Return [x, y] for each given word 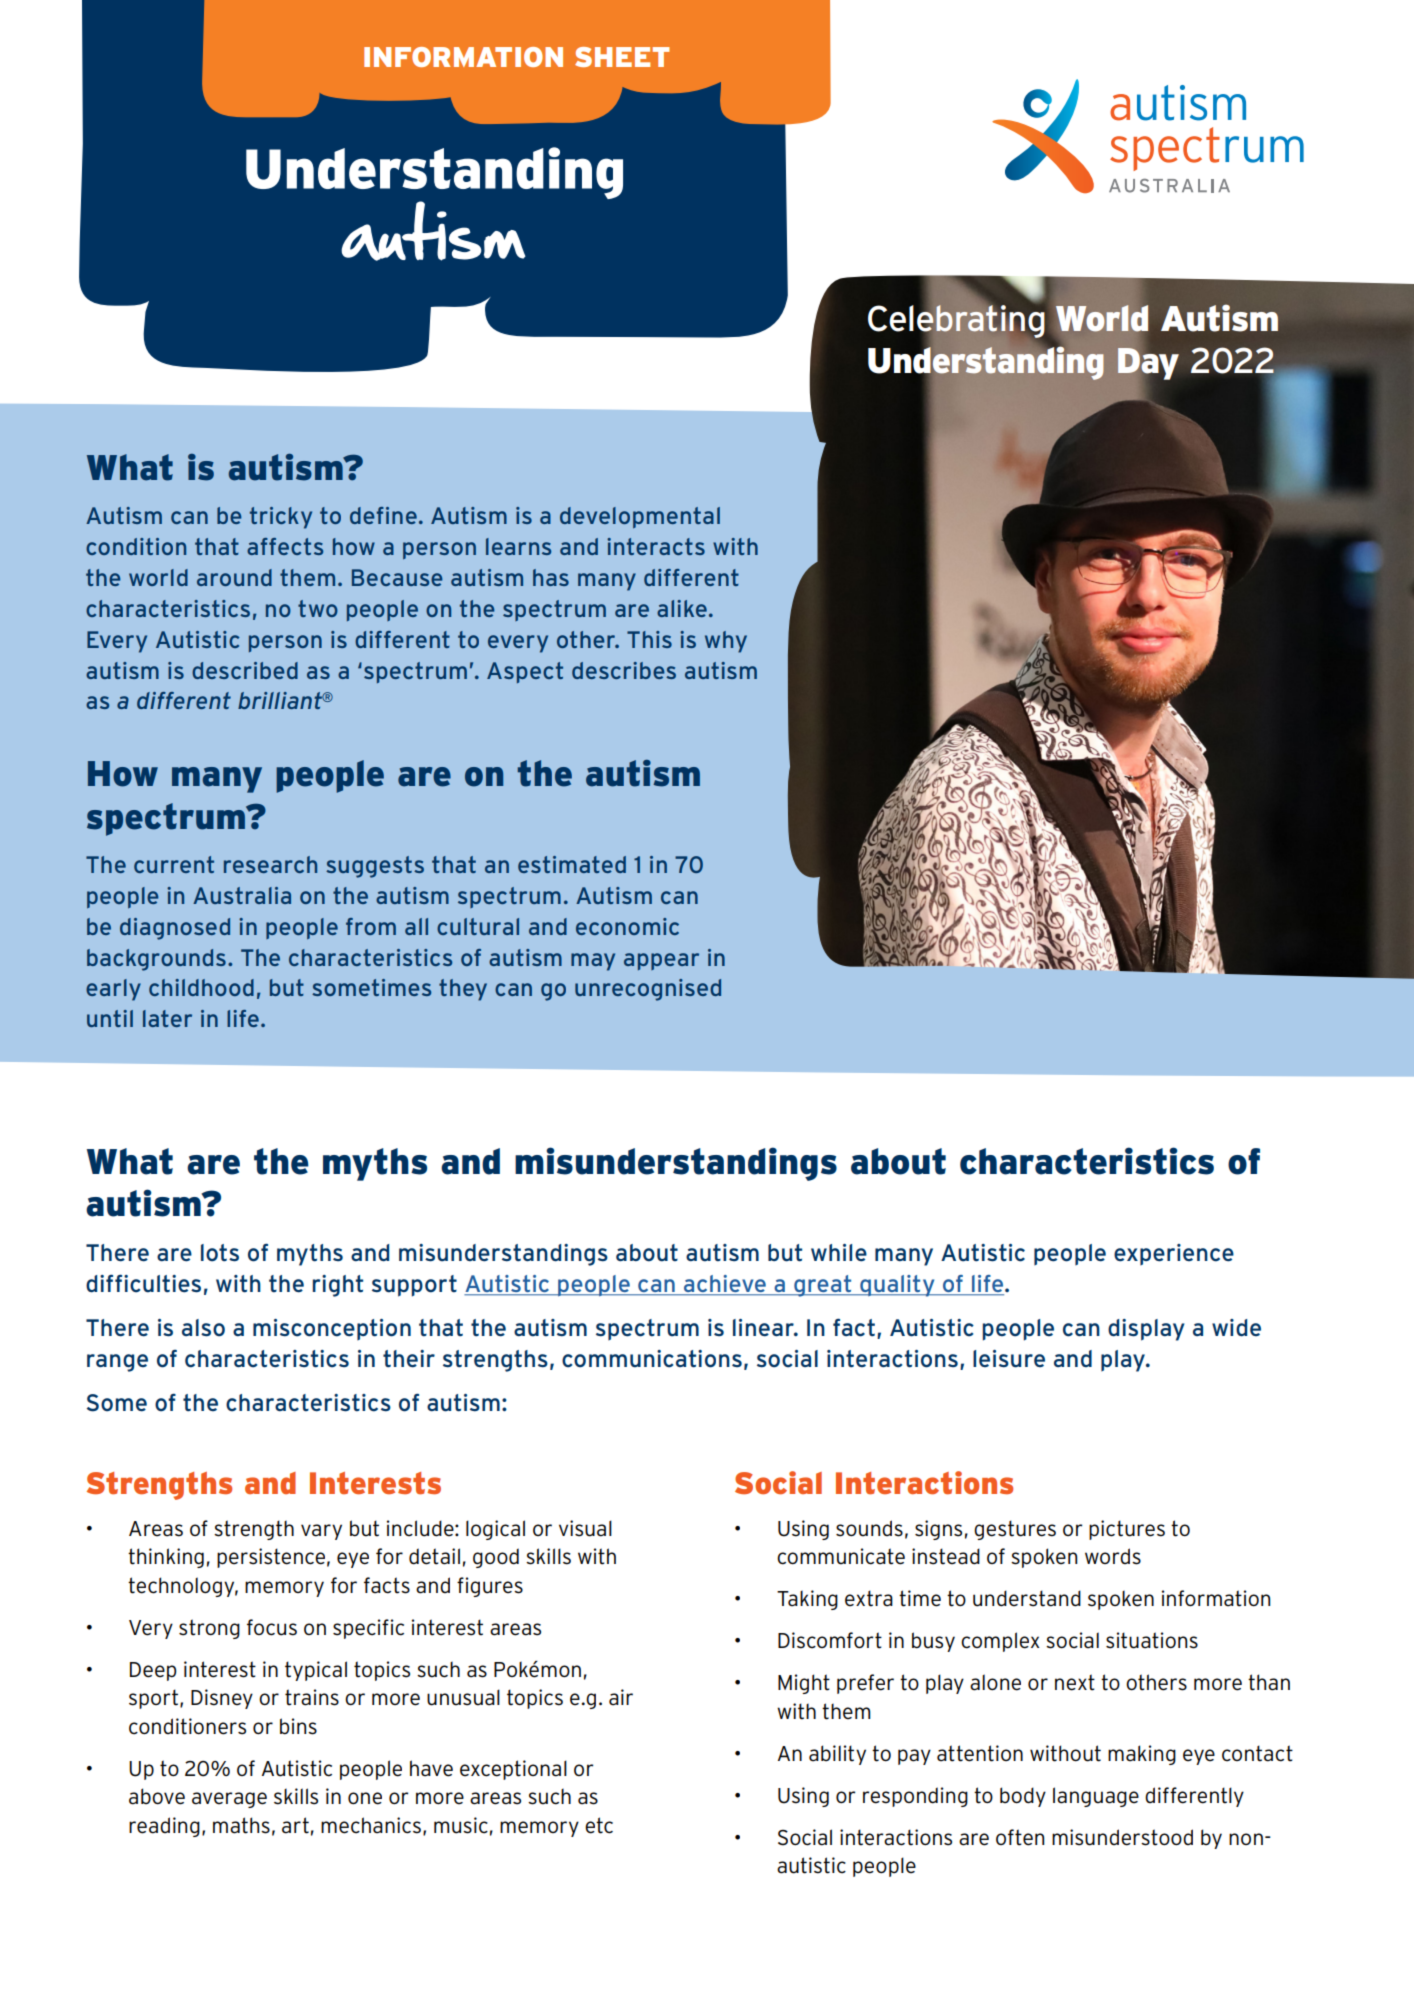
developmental [640, 517]
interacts [656, 546]
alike [682, 608]
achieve [725, 1283]
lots [220, 1253]
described [245, 670]
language [1096, 1797]
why [726, 642]
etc [599, 1825]
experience [1174, 1254]
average [229, 1800]
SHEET [622, 57]
